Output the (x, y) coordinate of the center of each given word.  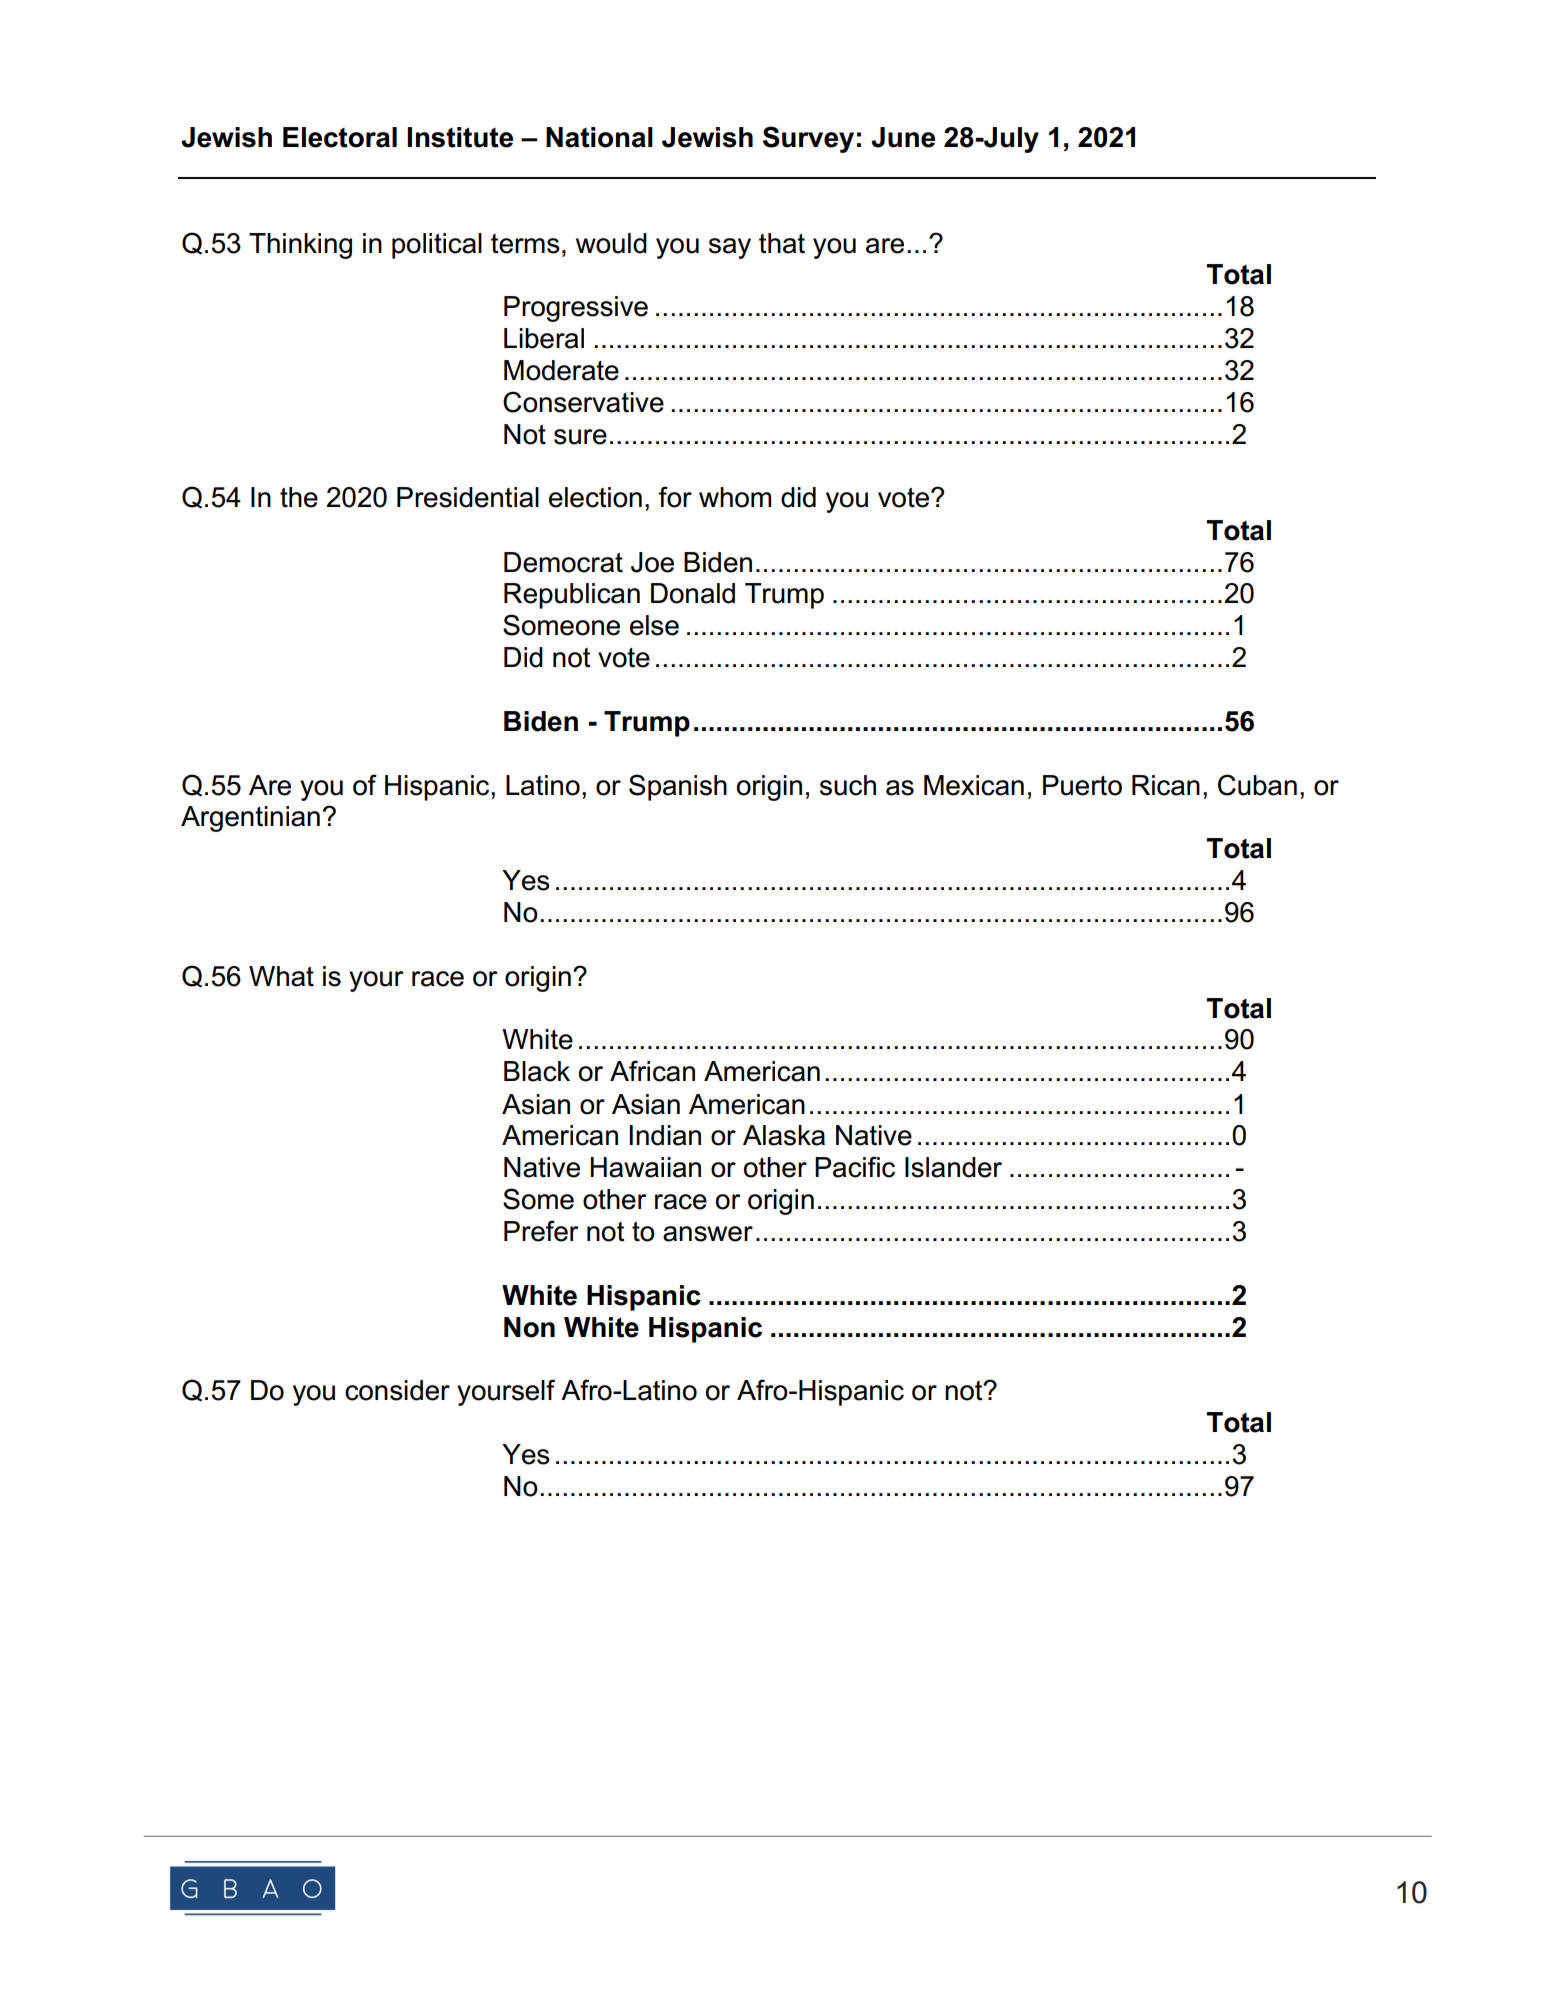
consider (397, 1390)
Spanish (678, 787)
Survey (808, 139)
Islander (953, 1167)
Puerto (1082, 785)
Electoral (340, 137)
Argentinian (250, 819)
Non (529, 1327)
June (903, 137)
